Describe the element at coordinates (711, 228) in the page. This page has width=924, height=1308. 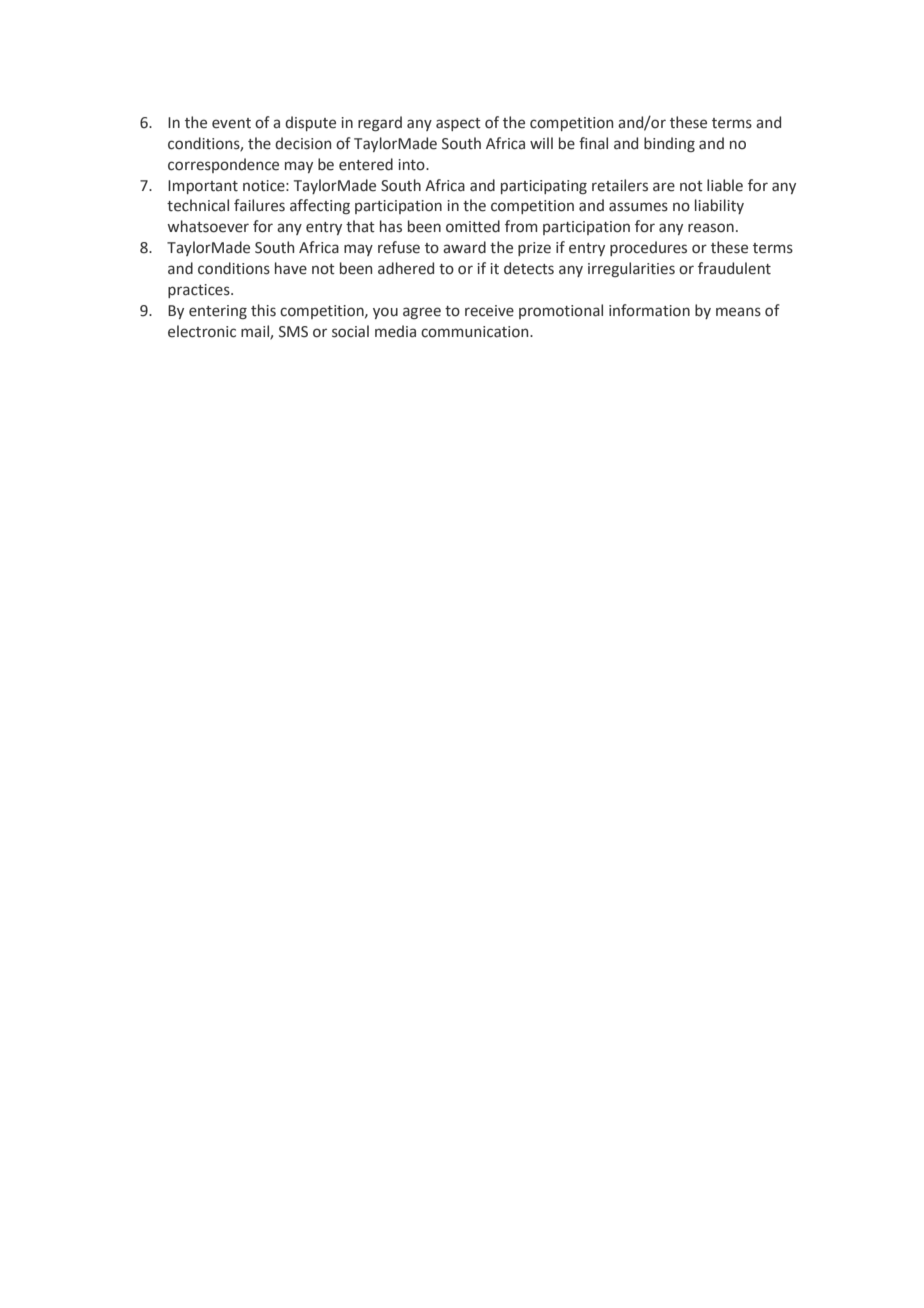
I see `reason` at that location.
